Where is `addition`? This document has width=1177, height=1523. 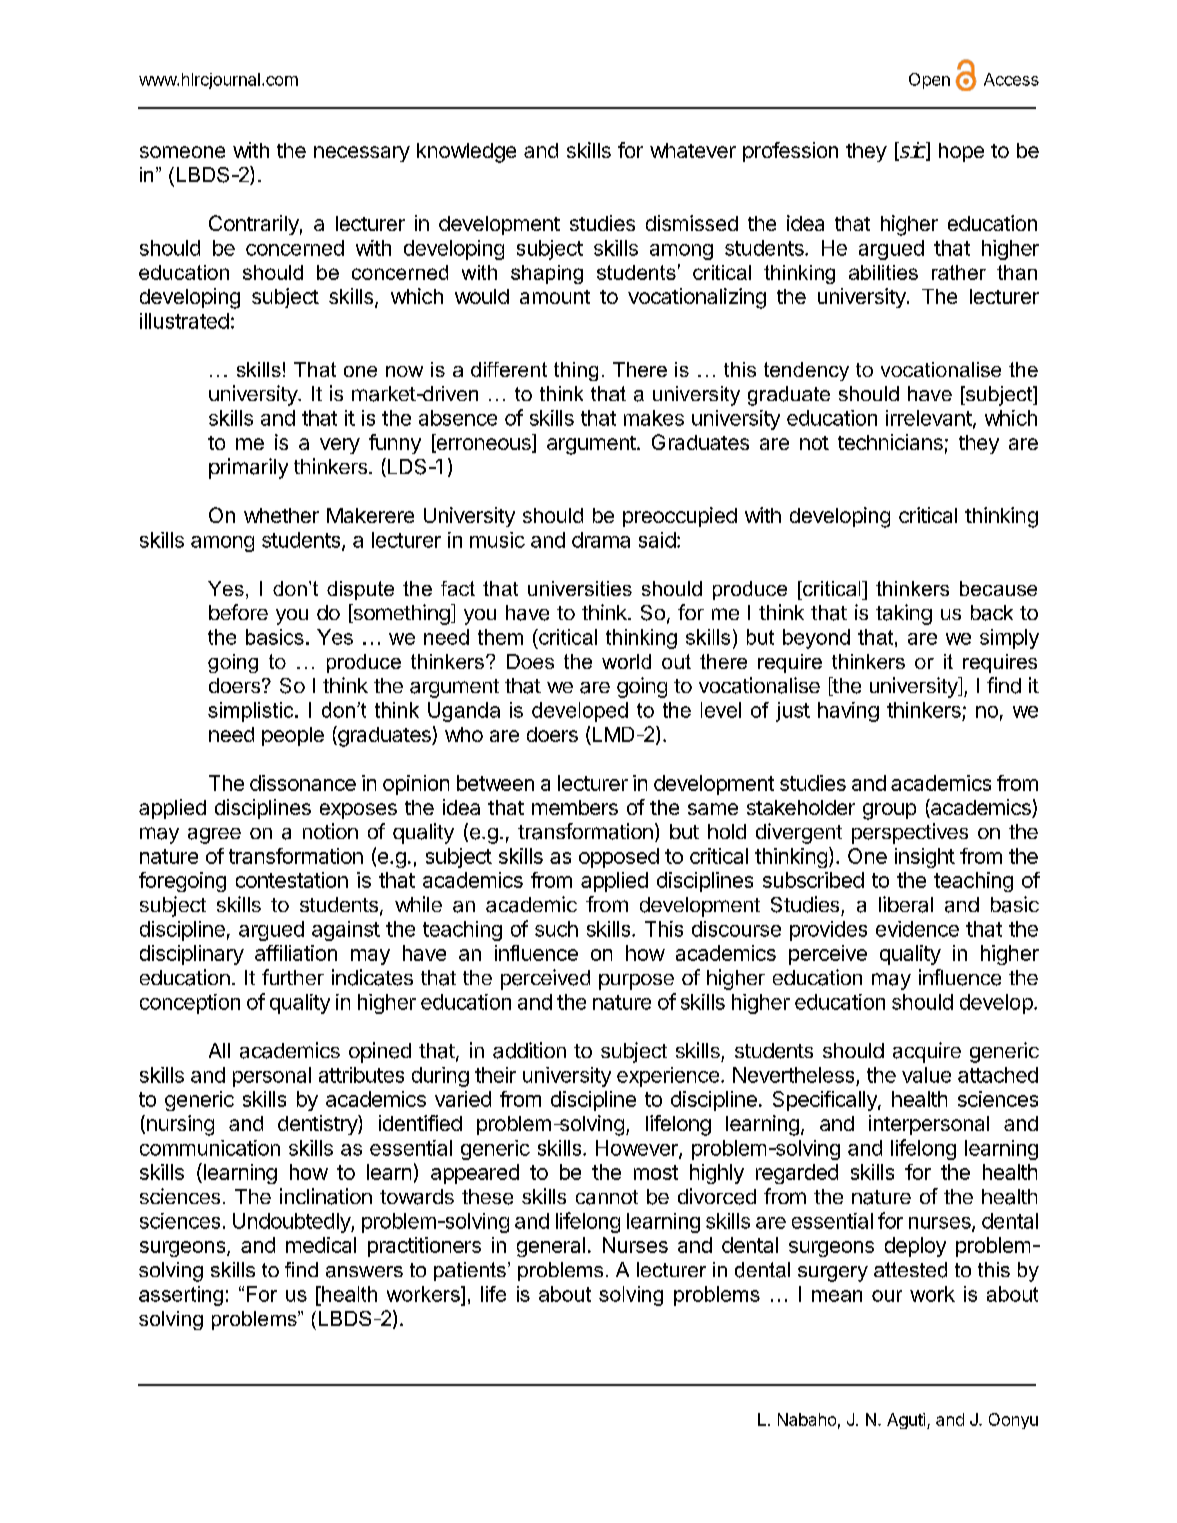 addition is located at coordinates (529, 1050).
